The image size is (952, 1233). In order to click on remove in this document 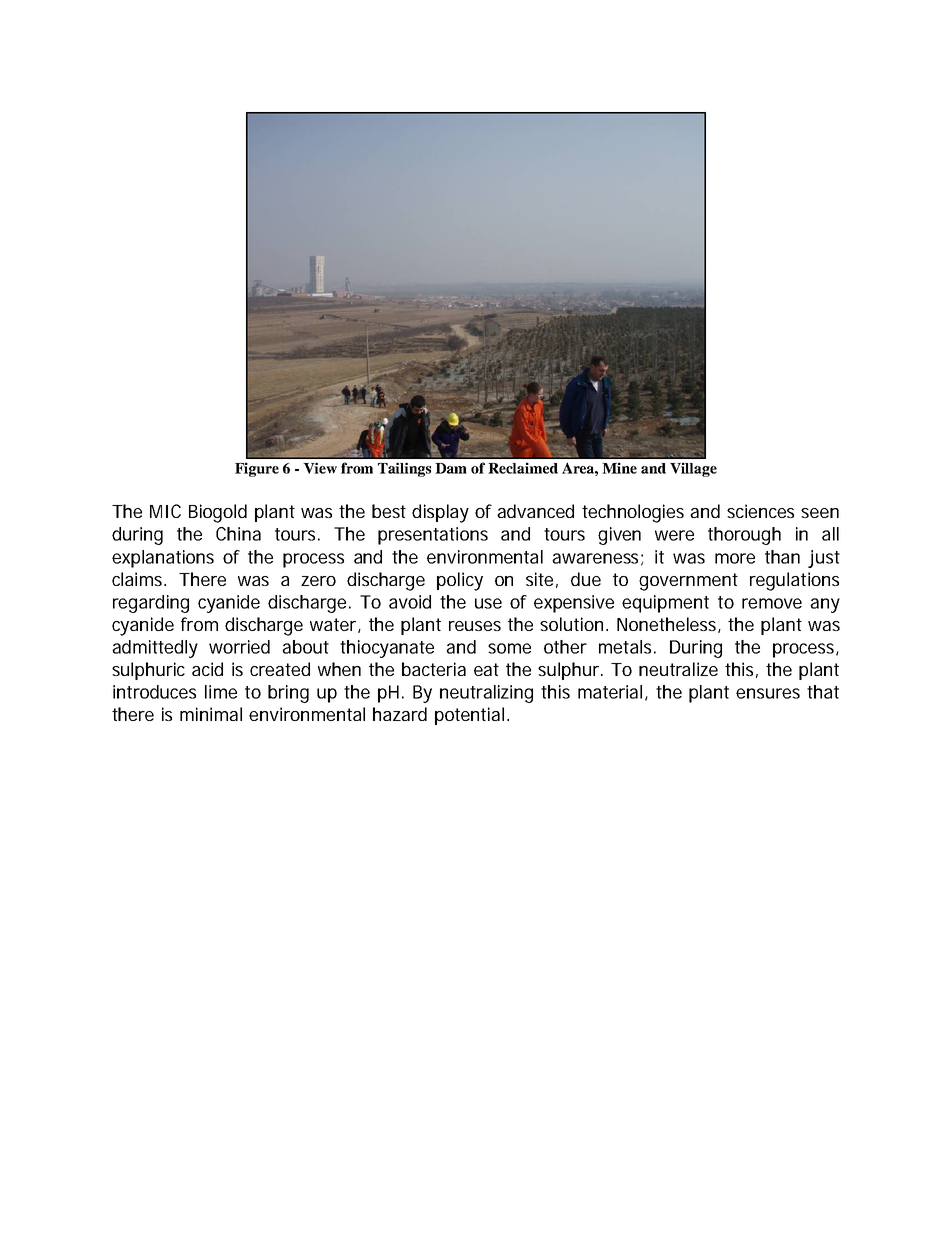, I will do `click(772, 603)`.
